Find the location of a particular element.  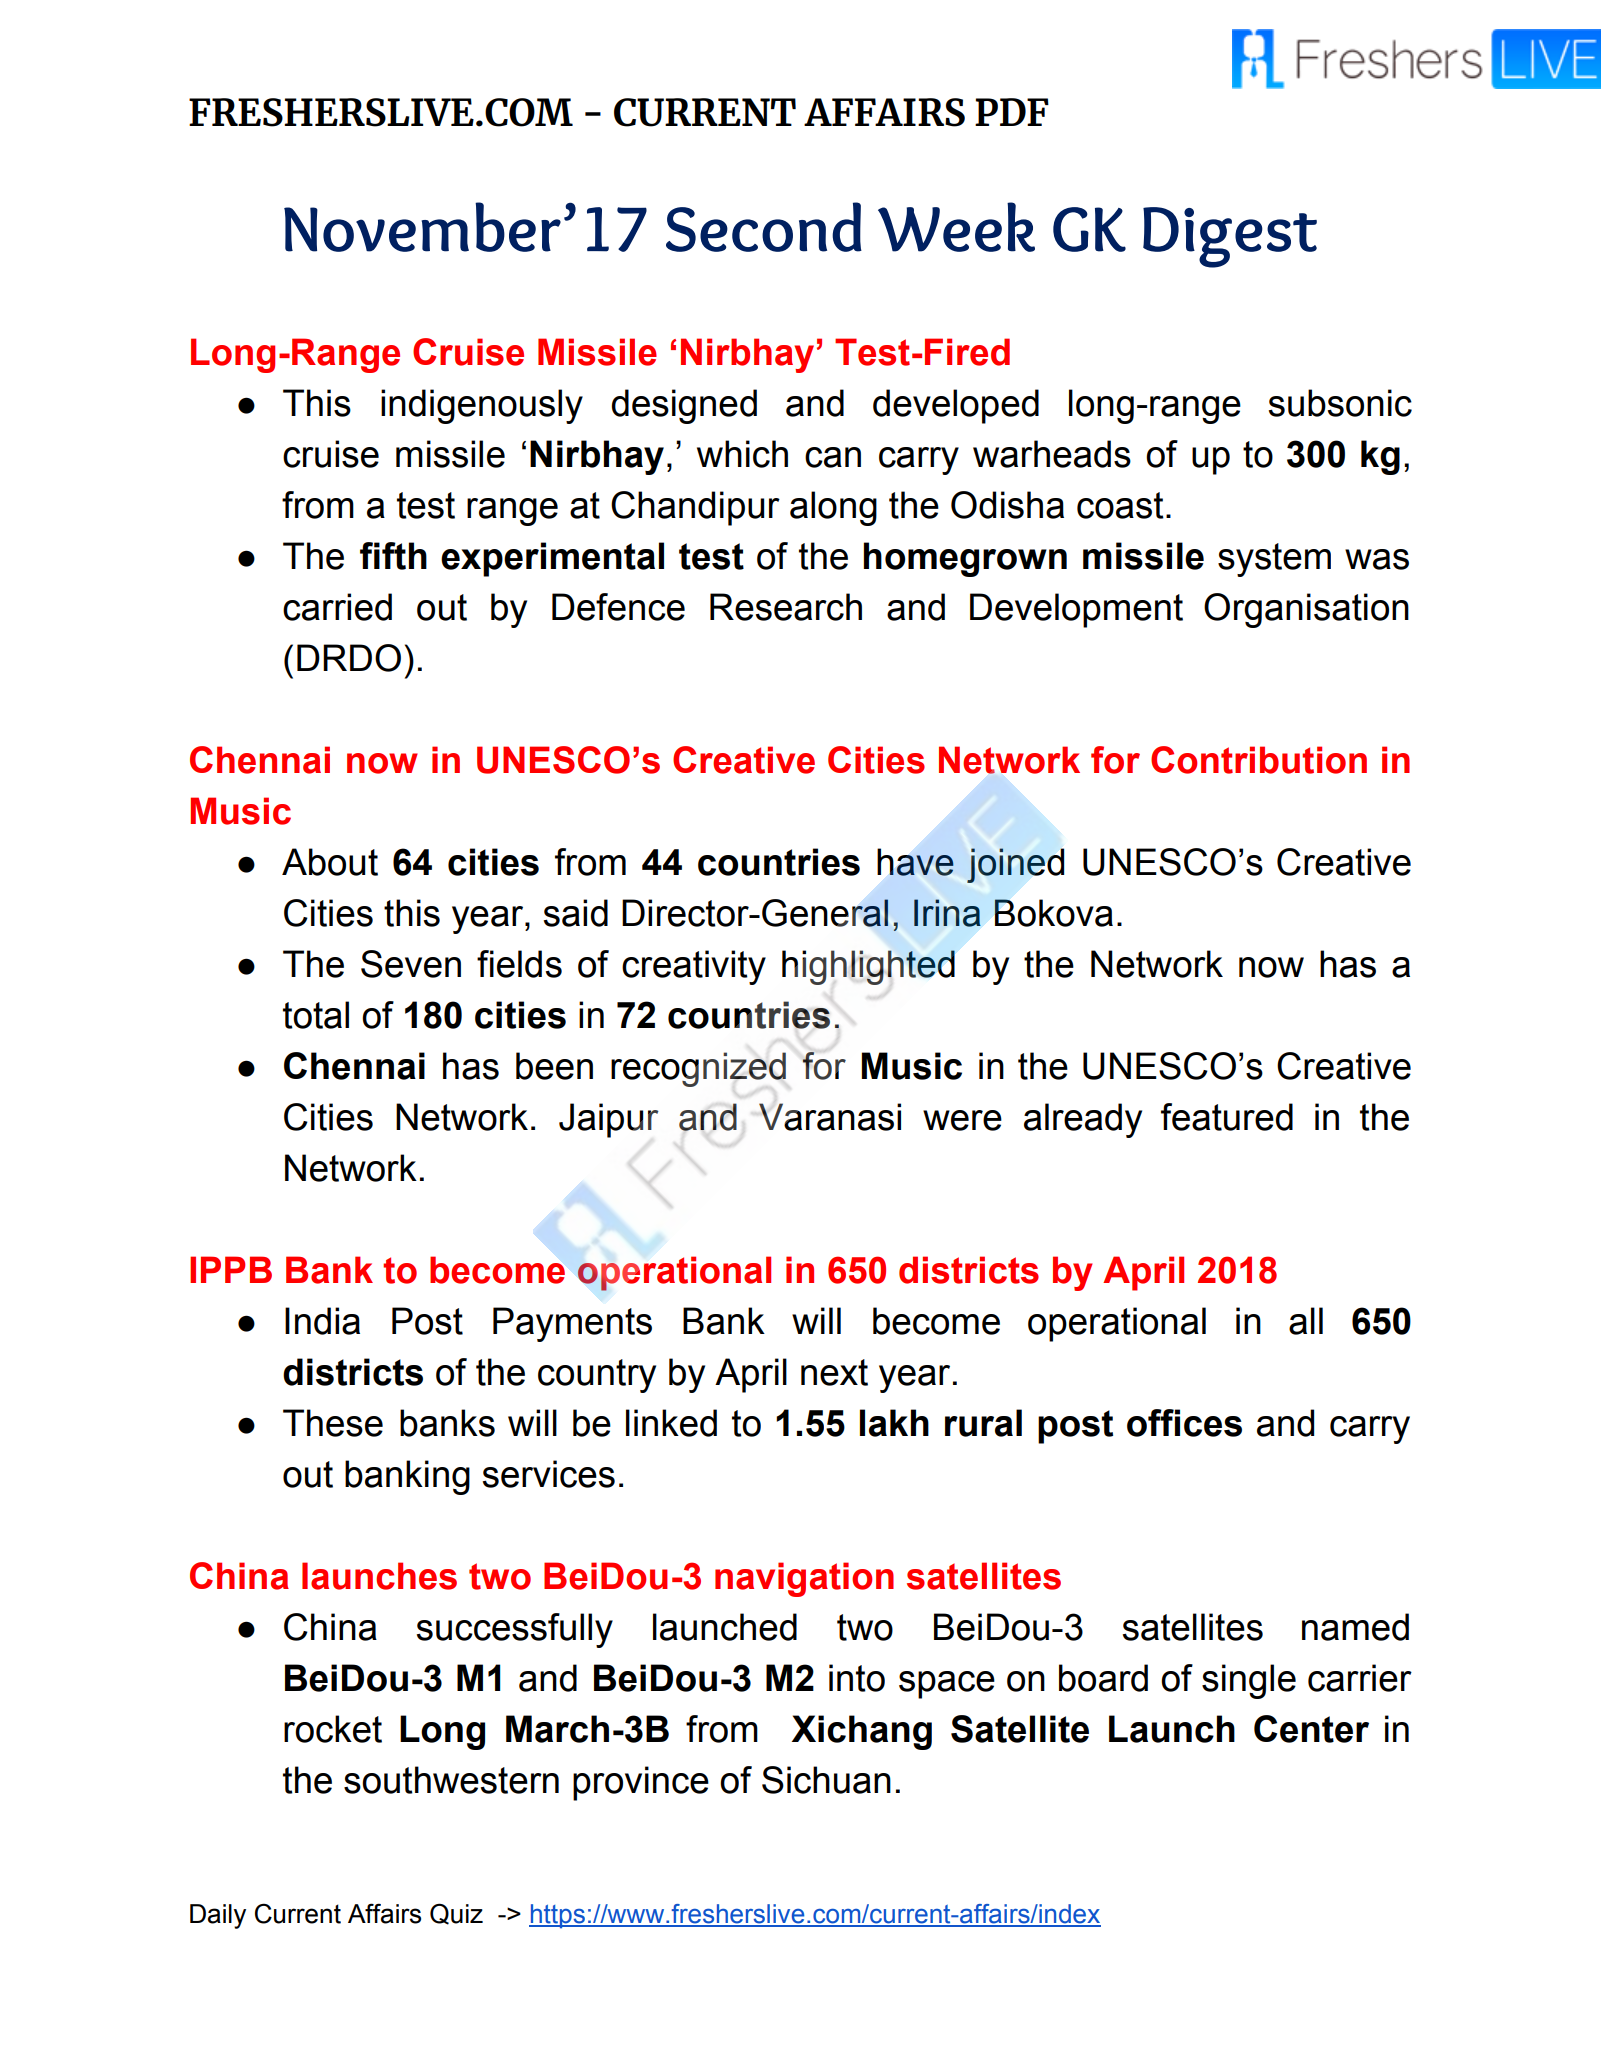

Second is located at coordinates (764, 227).
